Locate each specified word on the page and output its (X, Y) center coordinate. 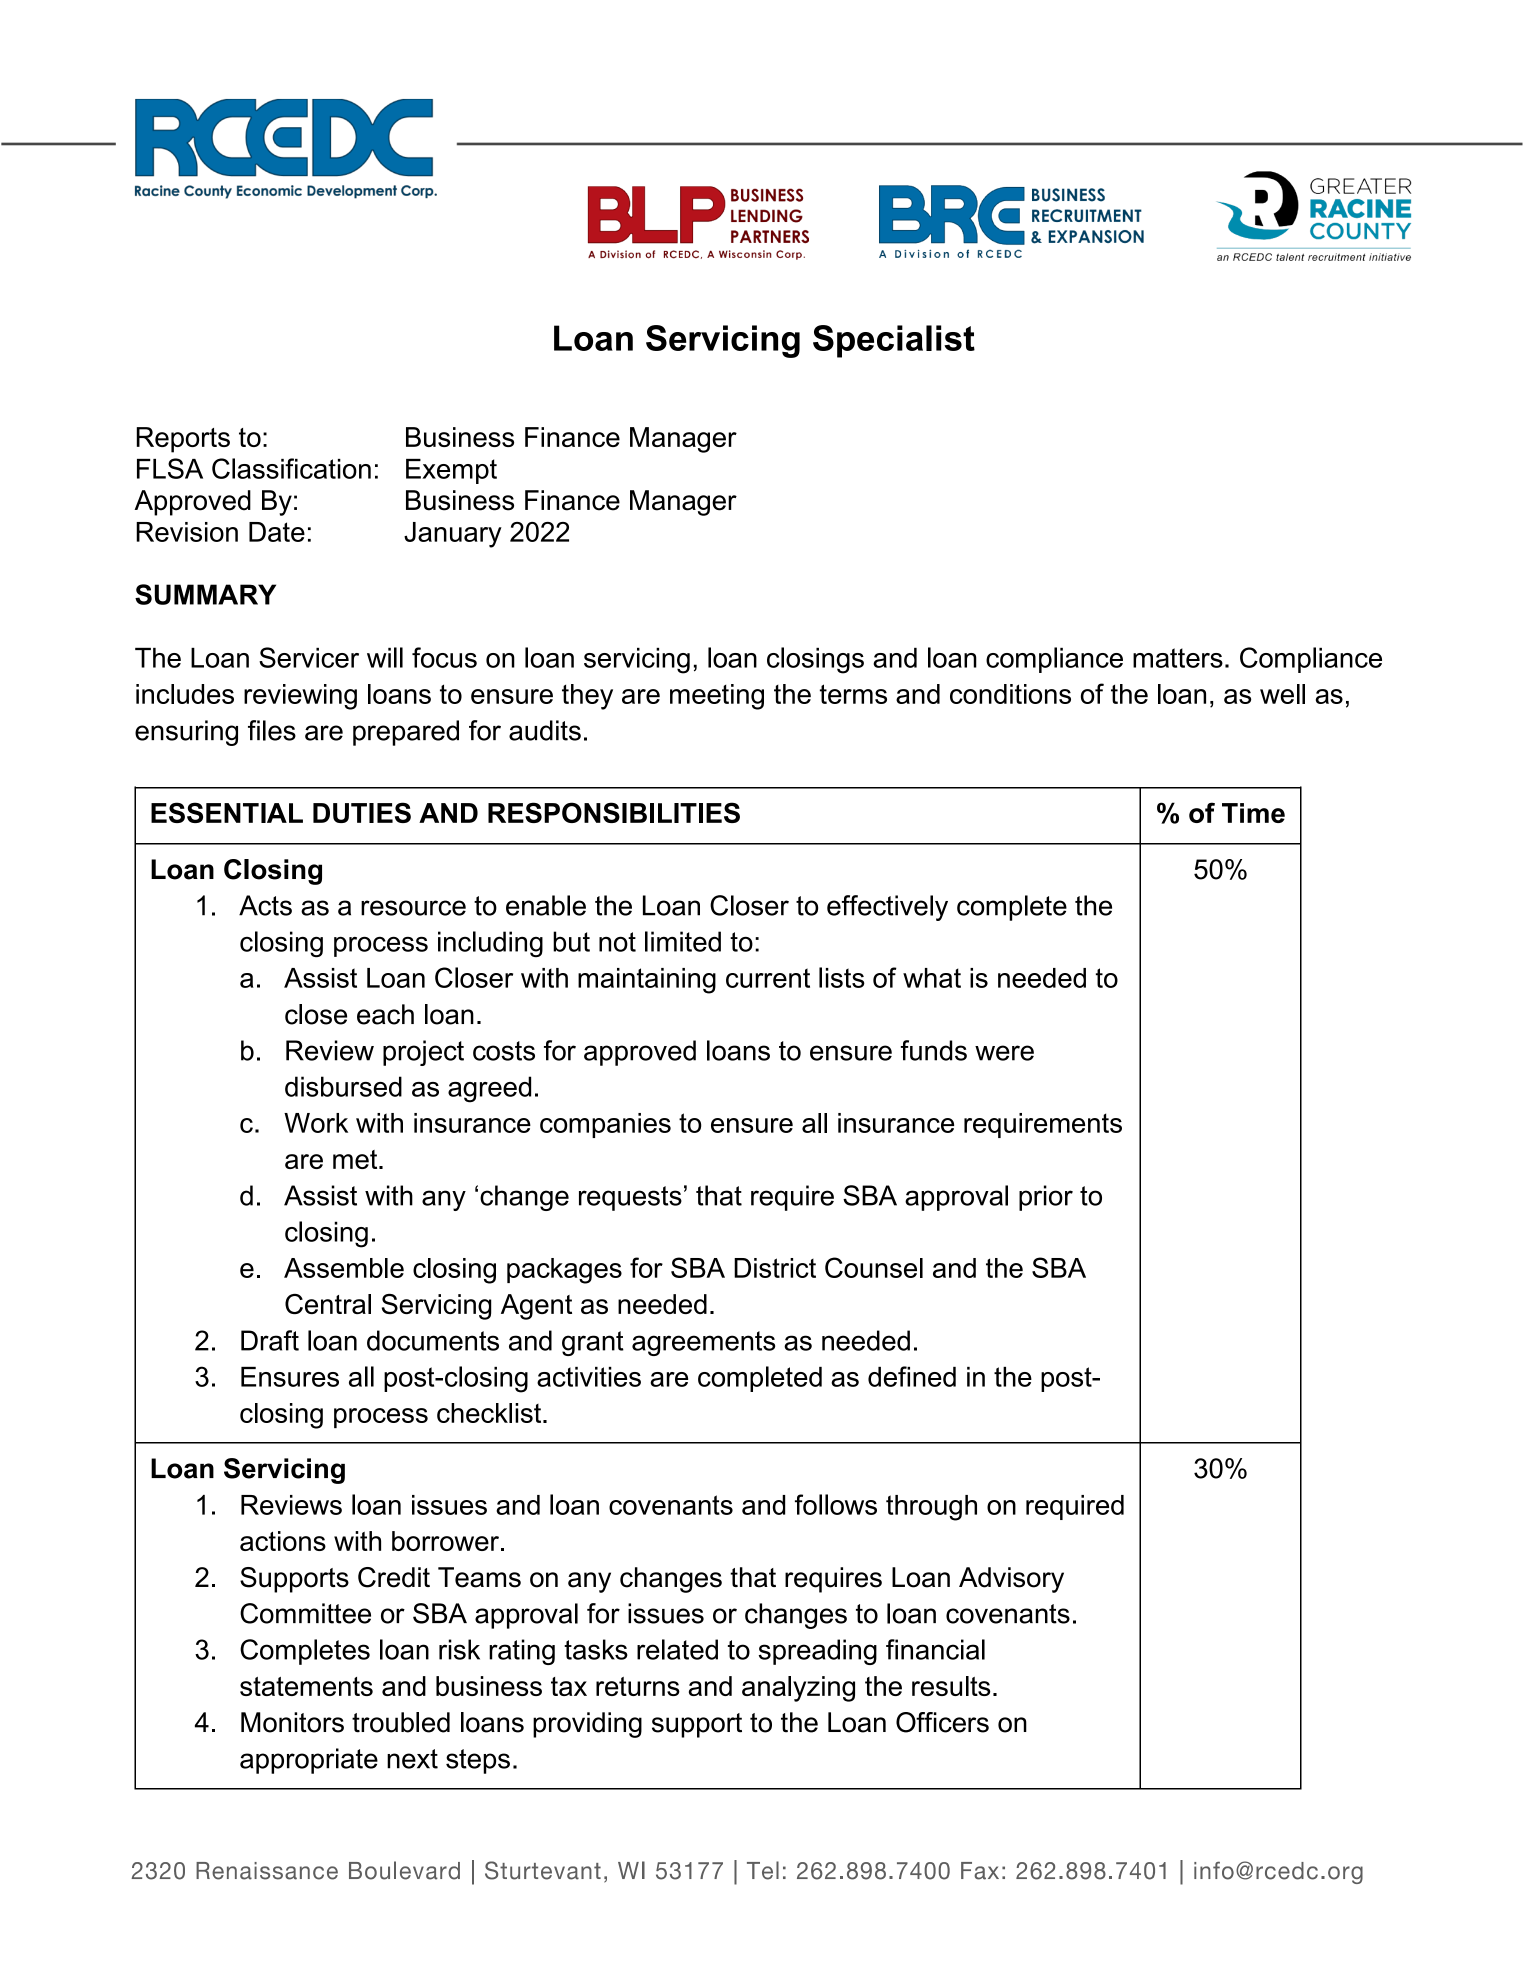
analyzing (798, 1689)
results (951, 1686)
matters (1178, 658)
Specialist (894, 341)
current (768, 978)
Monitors (292, 1722)
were (1004, 1053)
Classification (291, 468)
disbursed (343, 1086)
